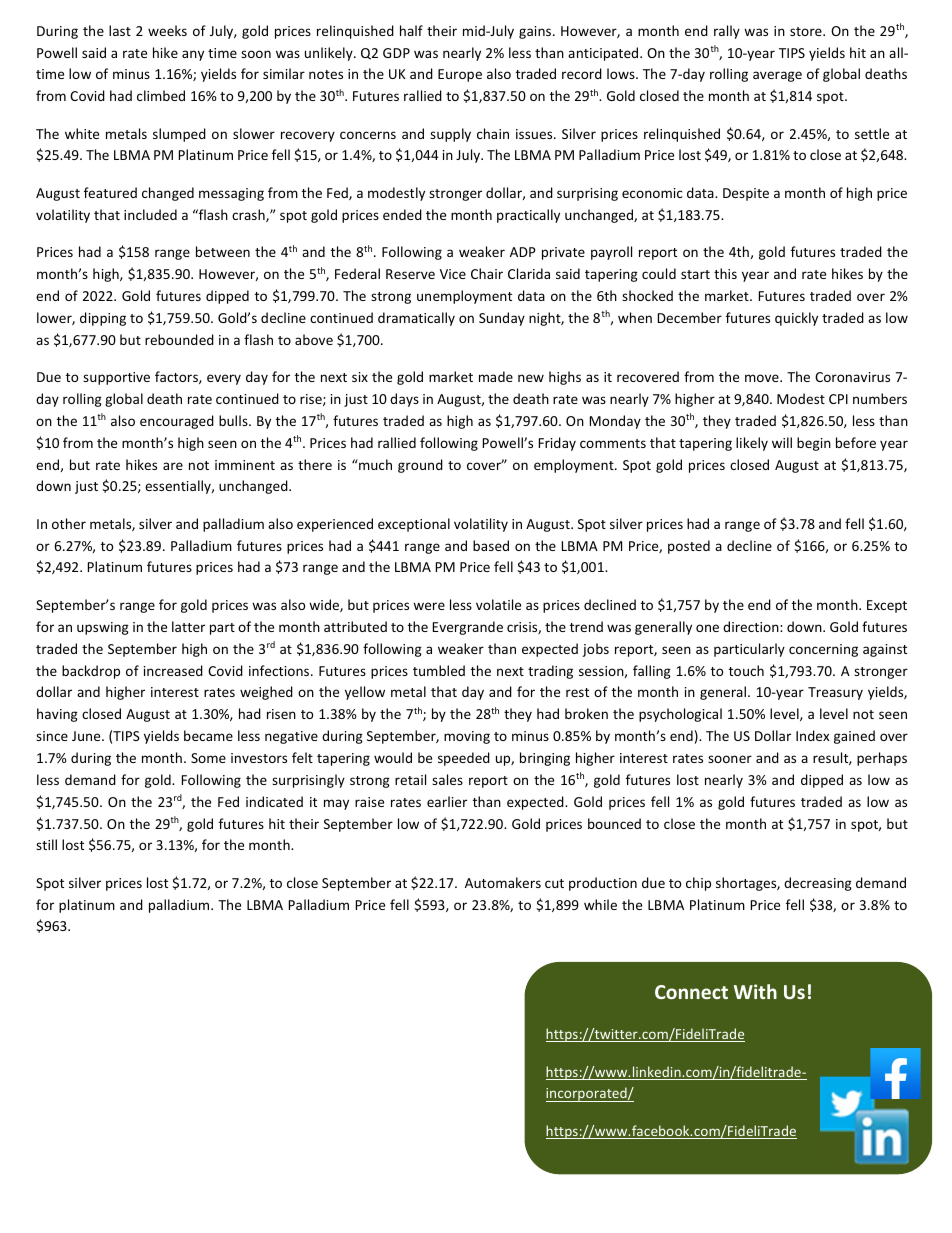  Describe the element at coordinates (777, 76) in the screenshot. I see `average` at that location.
